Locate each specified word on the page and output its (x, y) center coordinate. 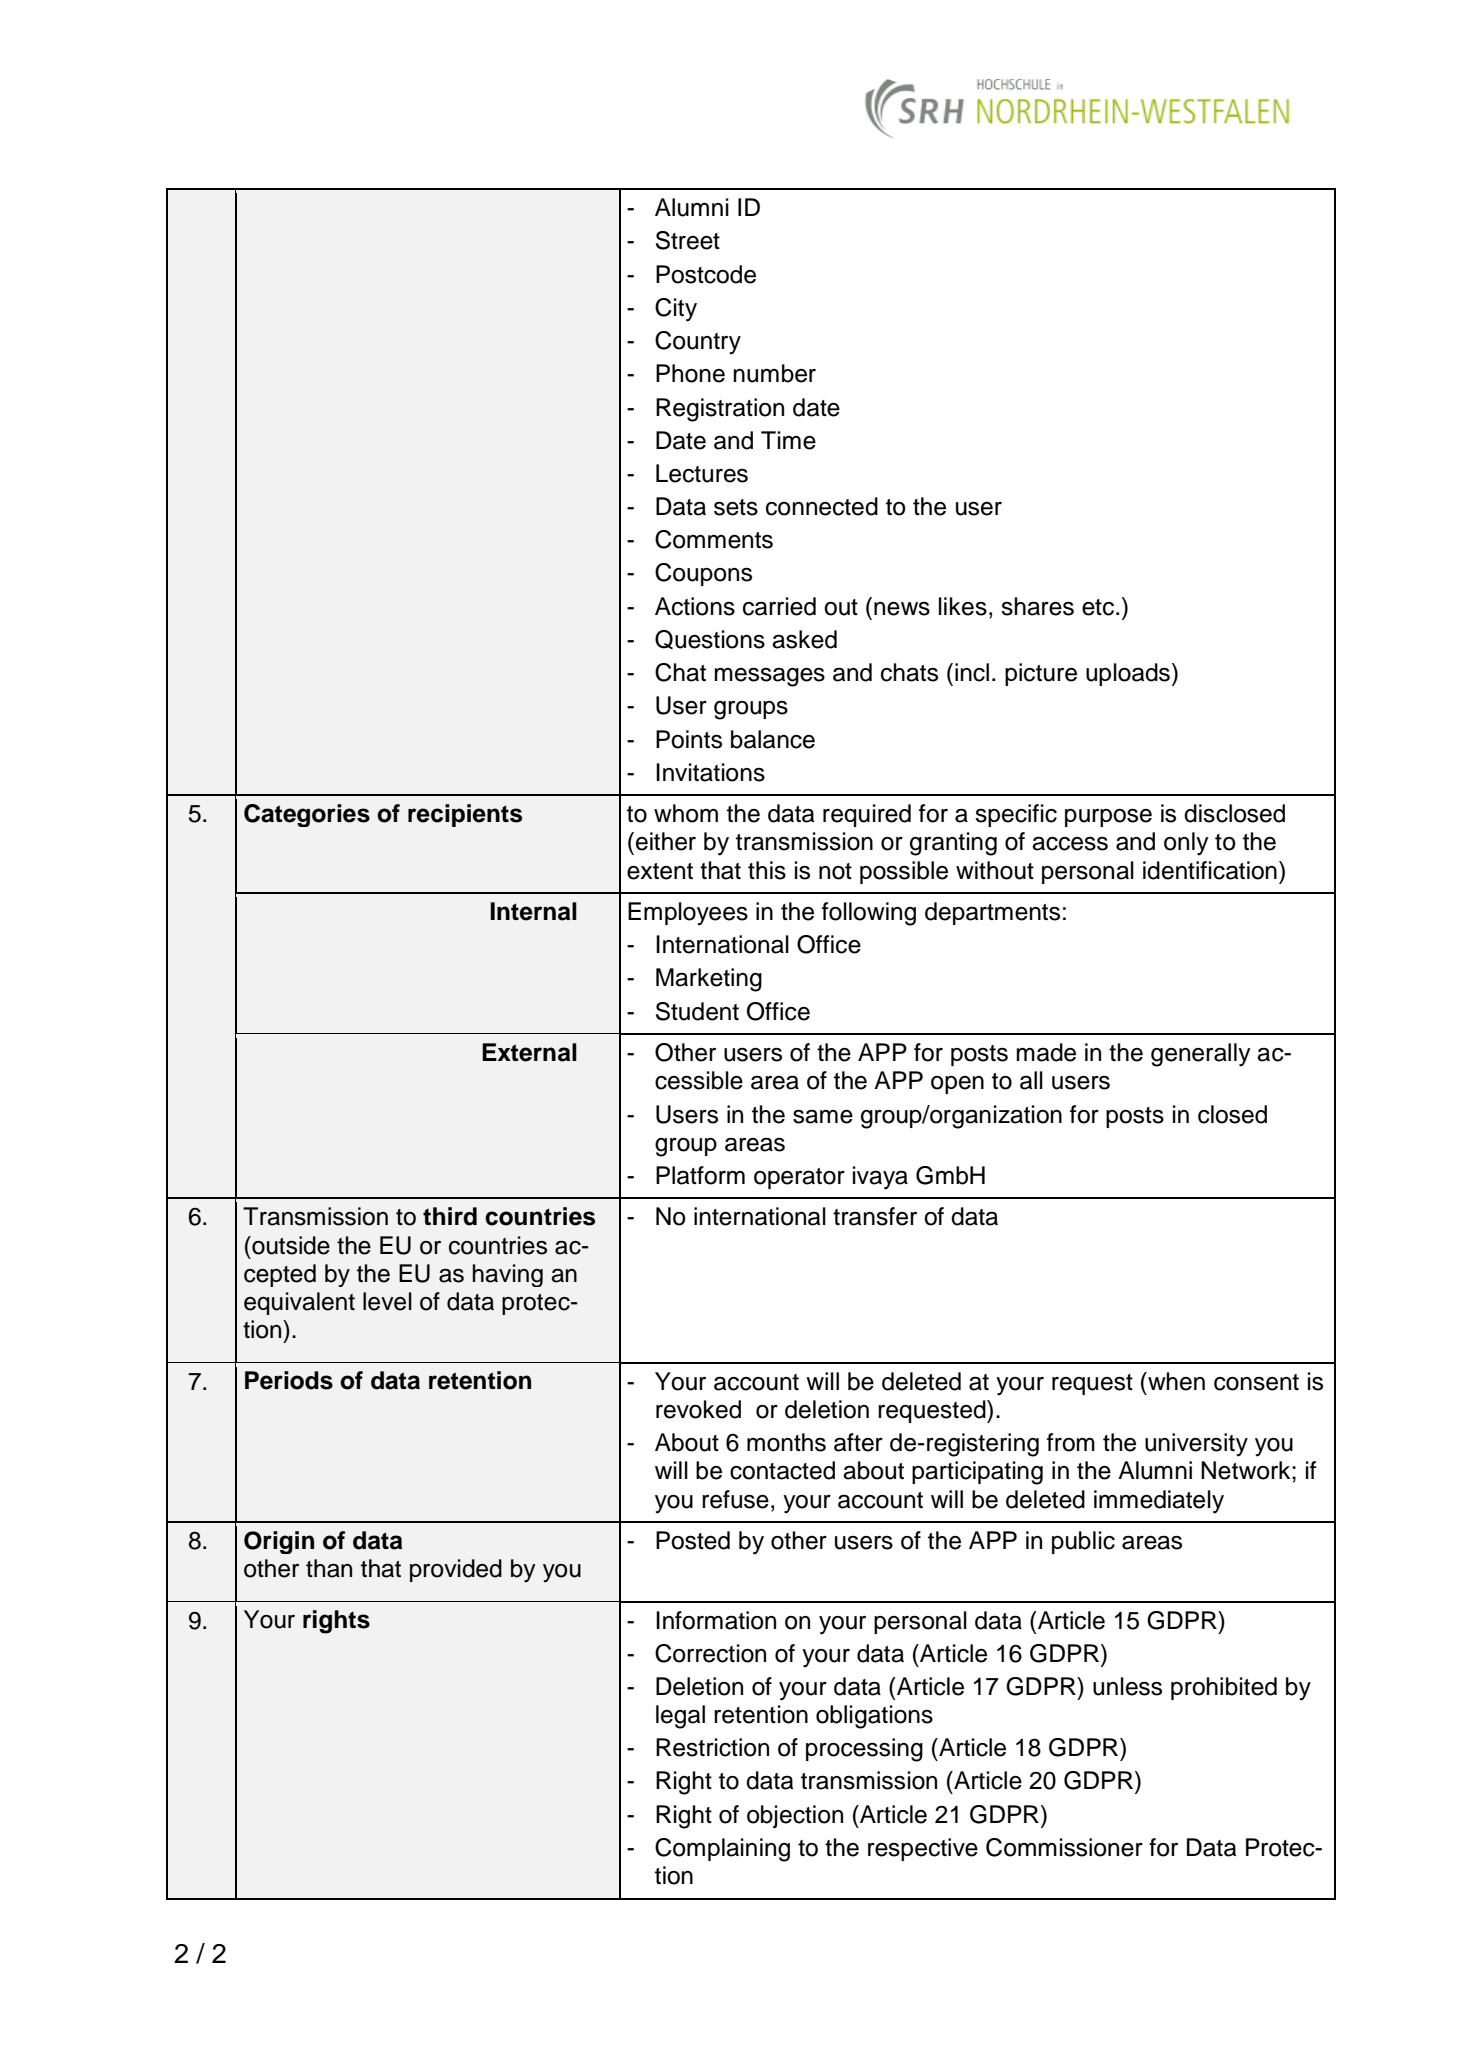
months (786, 1442)
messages (769, 677)
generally (1201, 1055)
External (529, 1052)
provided (456, 1570)
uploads (1128, 674)
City (676, 310)
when (1175, 1381)
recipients (465, 815)
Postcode (706, 274)
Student (697, 1011)
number (774, 373)
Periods (289, 1380)
